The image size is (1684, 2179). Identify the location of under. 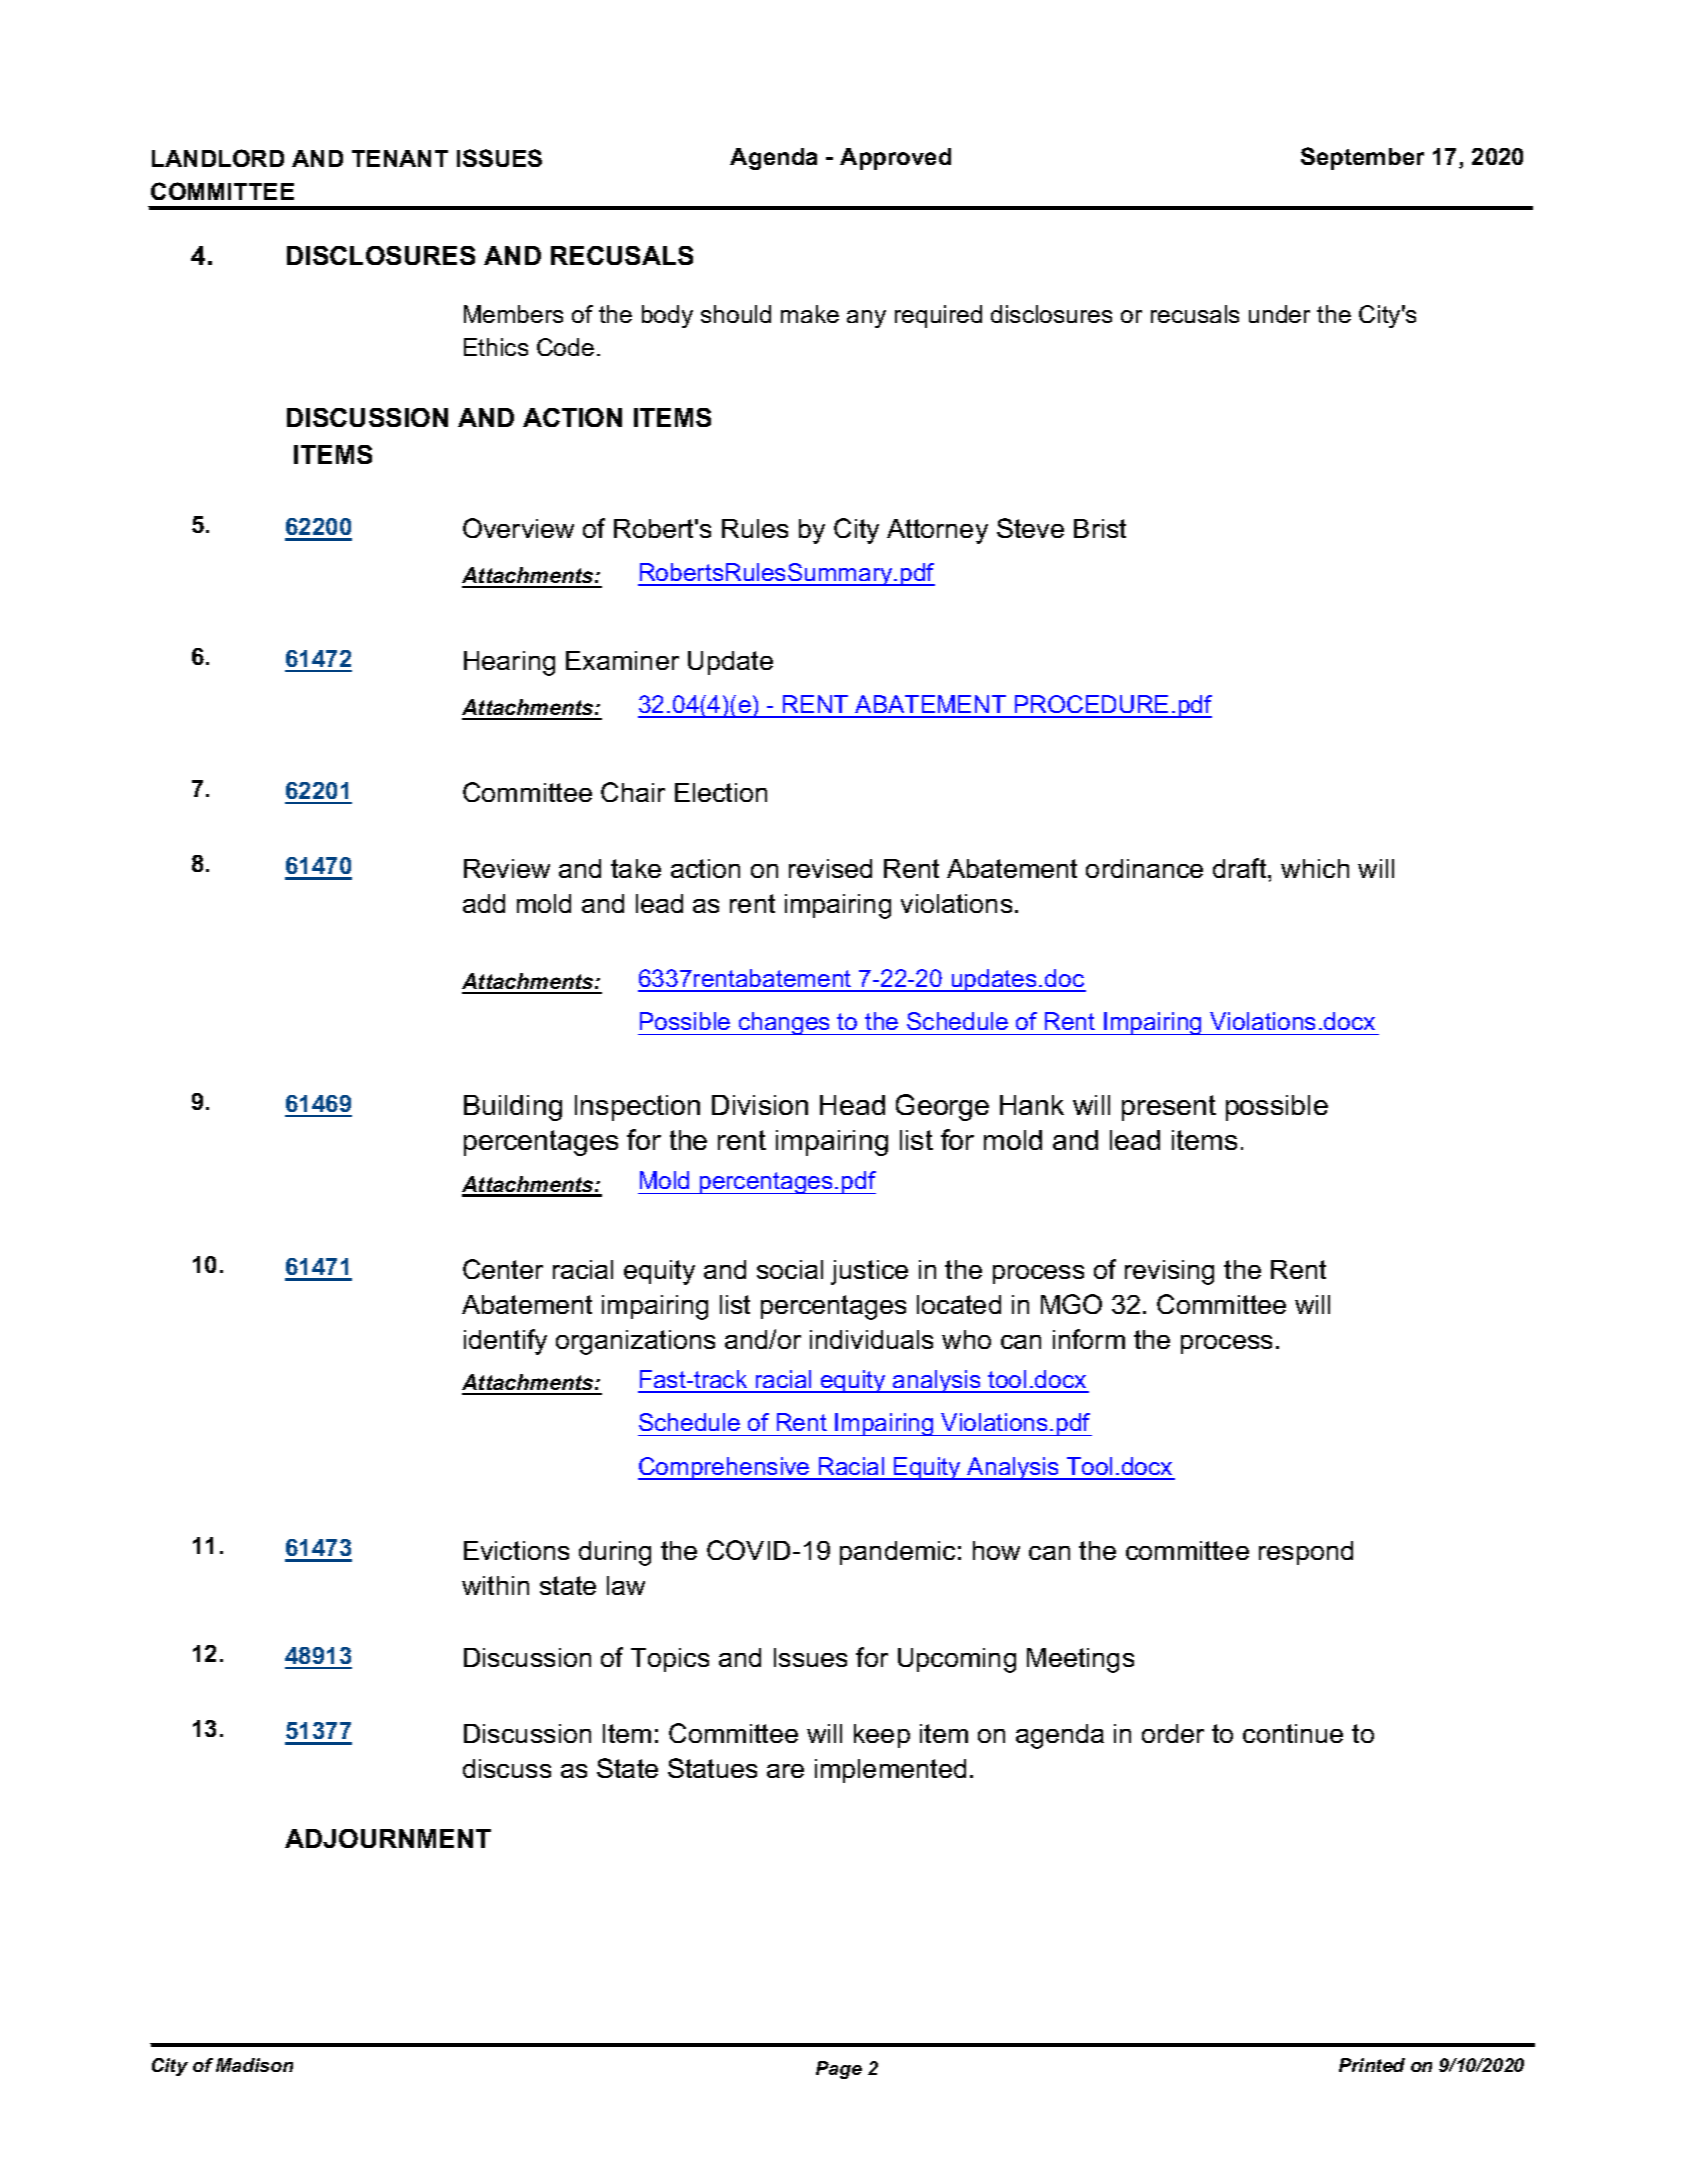
(1279, 314).
